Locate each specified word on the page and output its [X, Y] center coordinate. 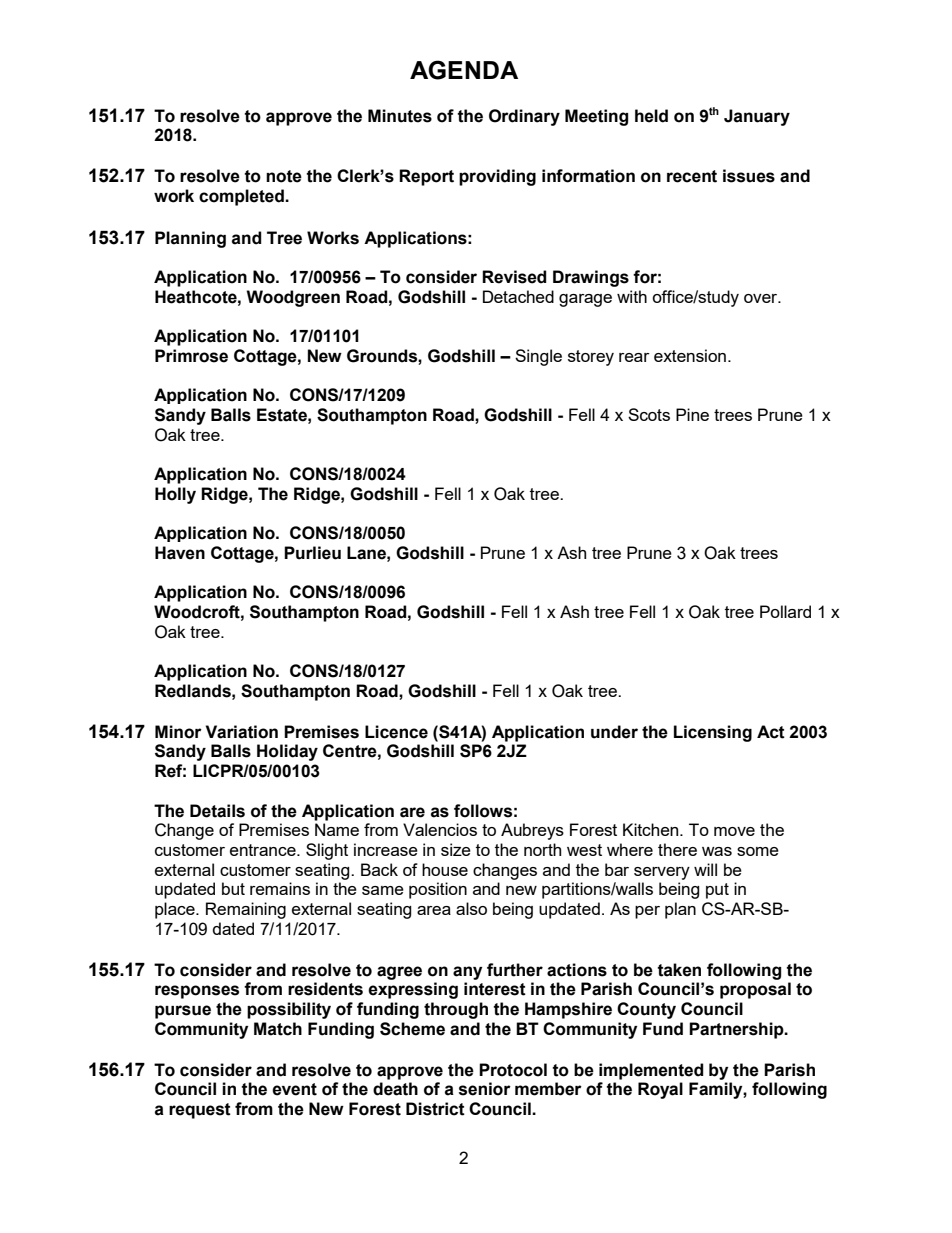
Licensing [713, 733]
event [294, 1089]
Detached [518, 296]
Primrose [191, 356]
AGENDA [464, 70]
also [471, 908]
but [233, 888]
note [284, 176]
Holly [175, 495]
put [717, 891]
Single [538, 357]
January [757, 117]
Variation [242, 732]
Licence [396, 732]
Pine [692, 414]
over [762, 298]
